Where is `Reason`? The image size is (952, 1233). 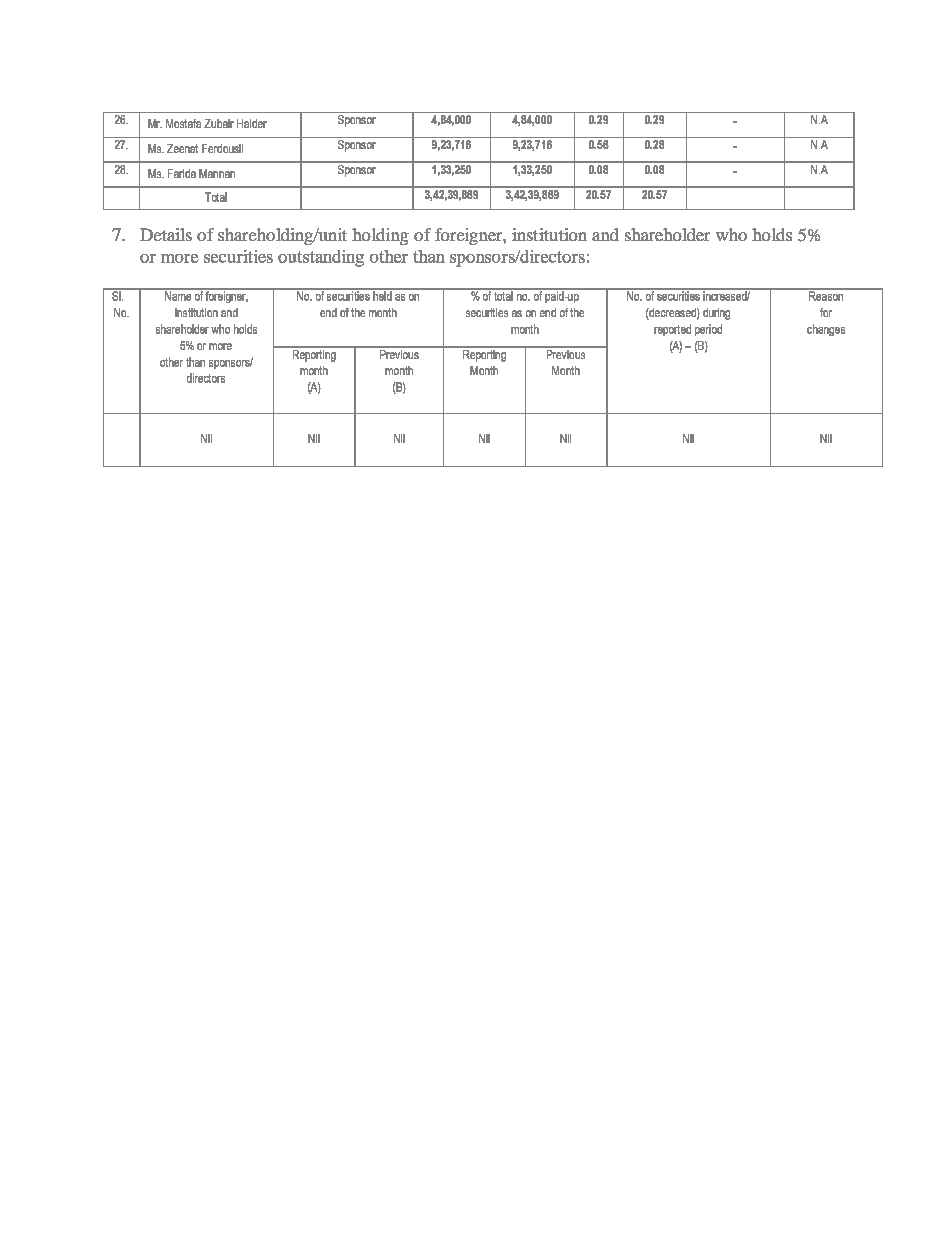
Reason is located at coordinates (826, 295).
